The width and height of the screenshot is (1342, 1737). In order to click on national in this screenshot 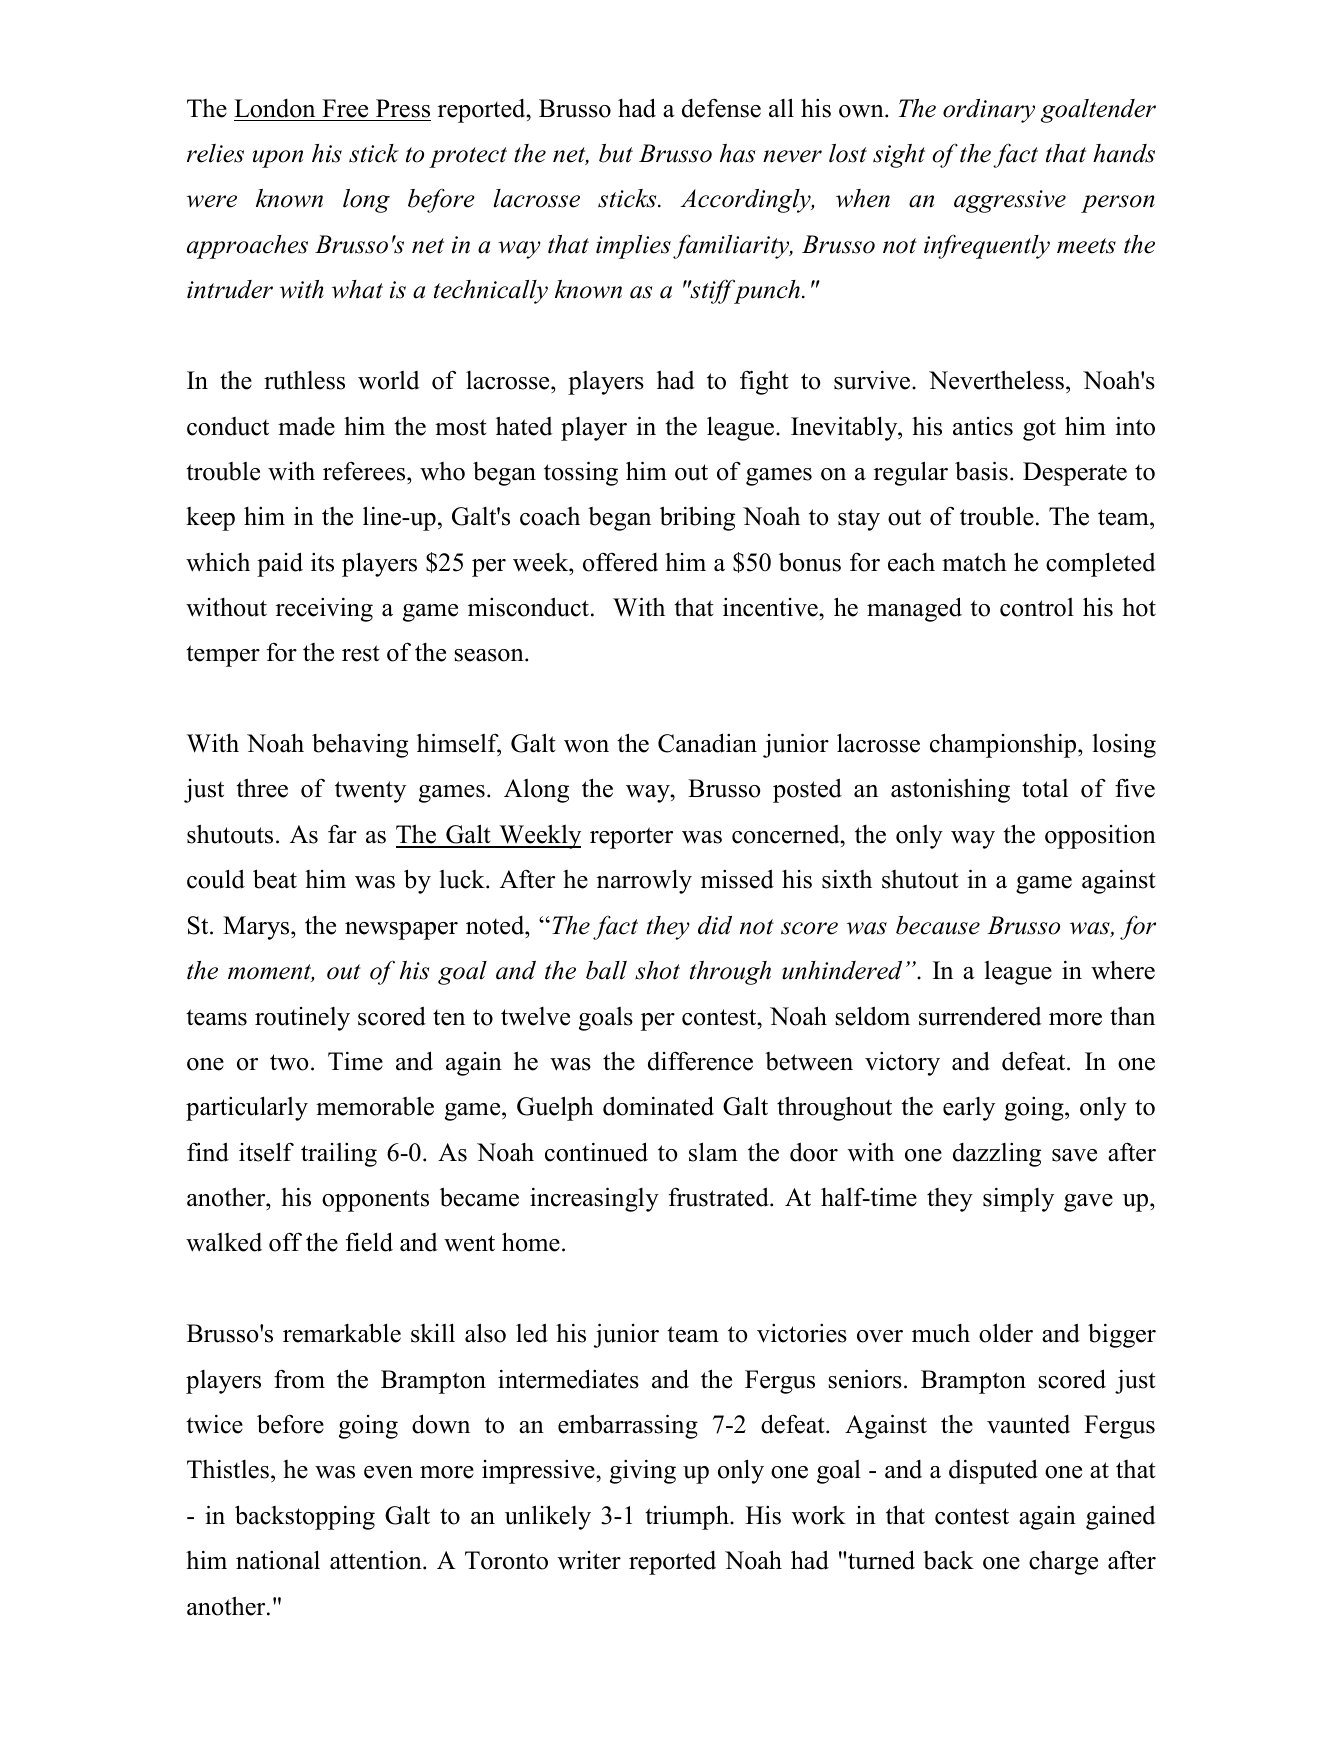, I will do `click(278, 1560)`.
